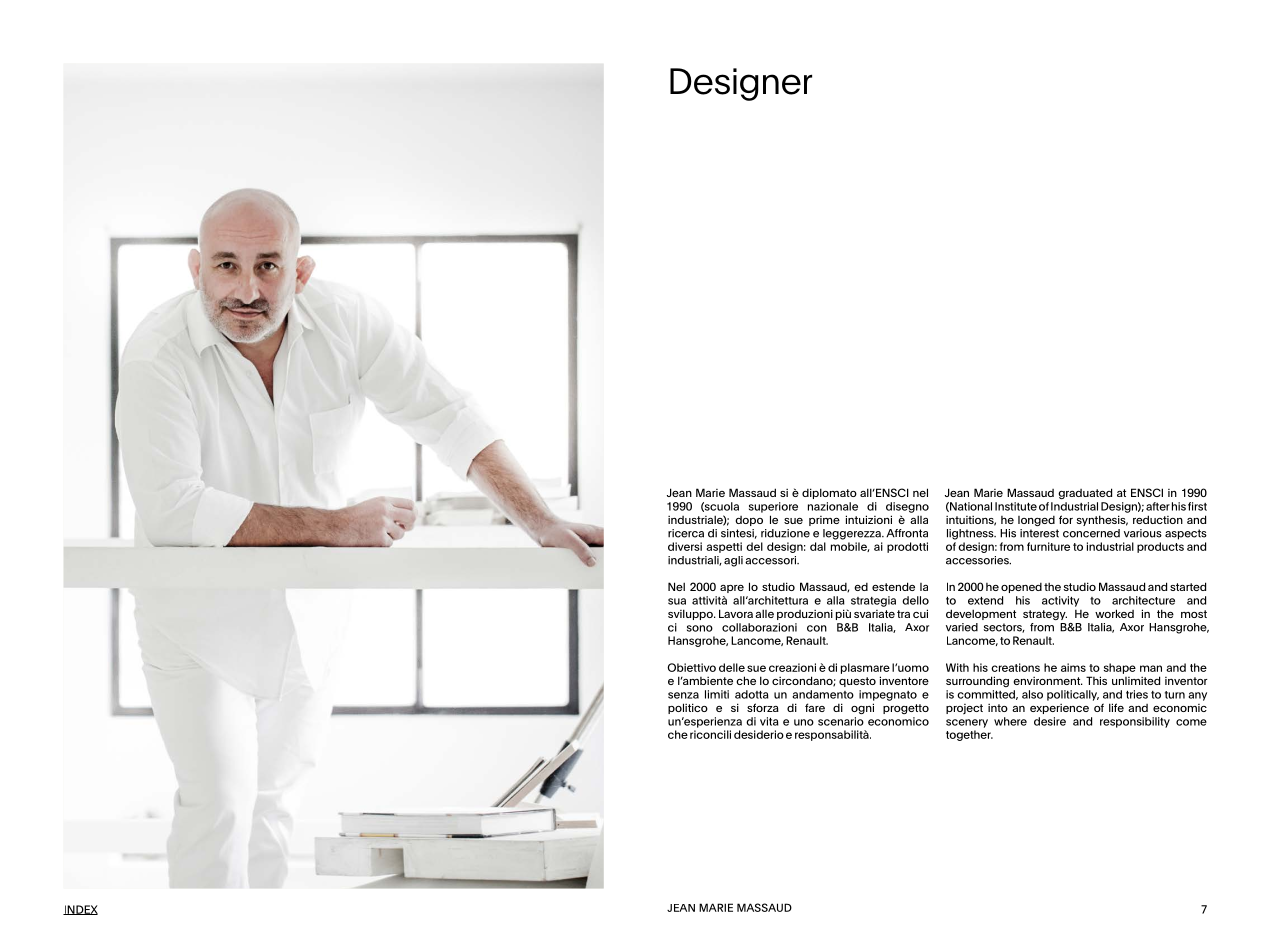 The width and height of the document is (1271, 952). I want to click on INDEX, so click(80, 910).
